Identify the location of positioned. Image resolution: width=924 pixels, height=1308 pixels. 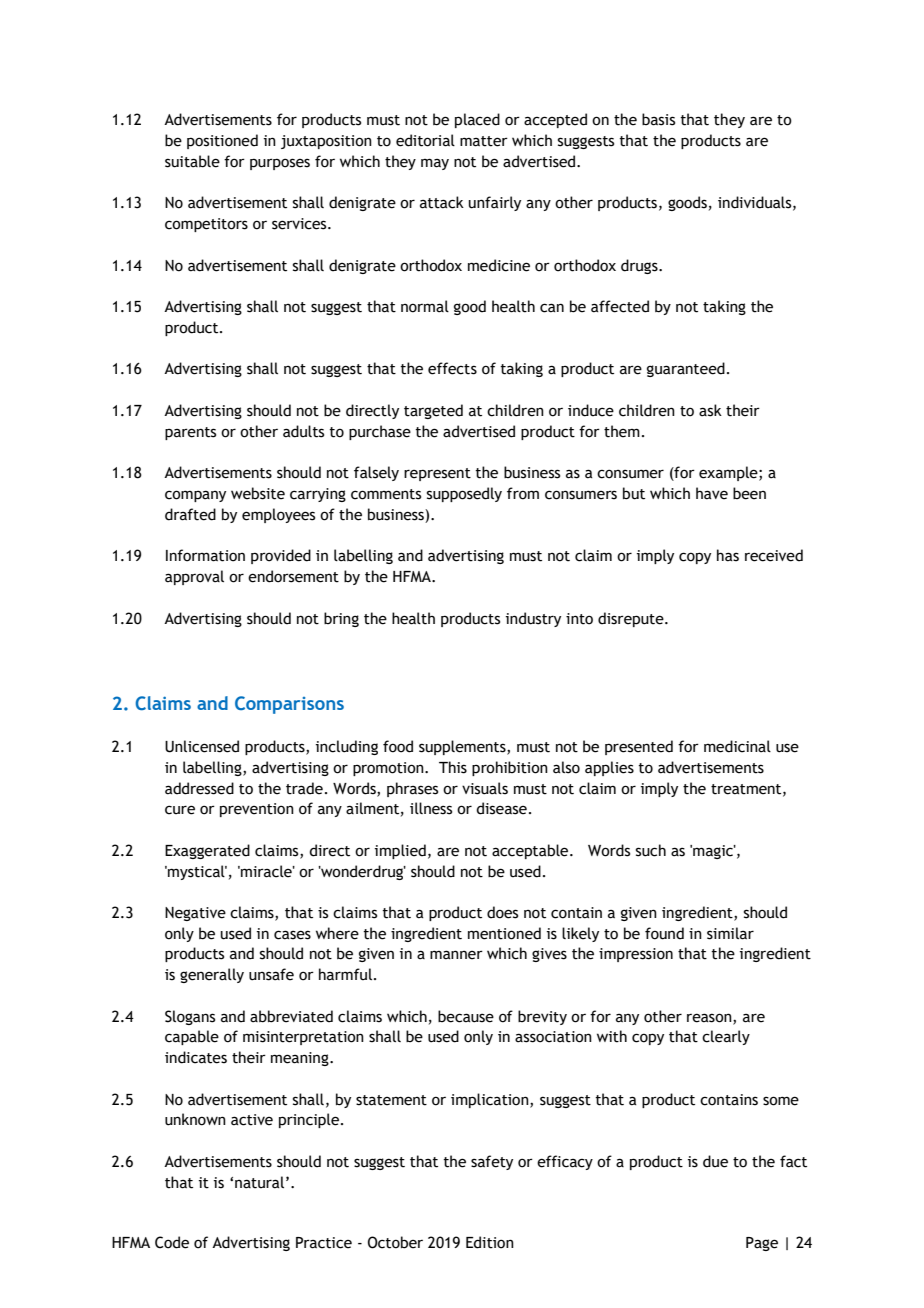
(222, 141).
